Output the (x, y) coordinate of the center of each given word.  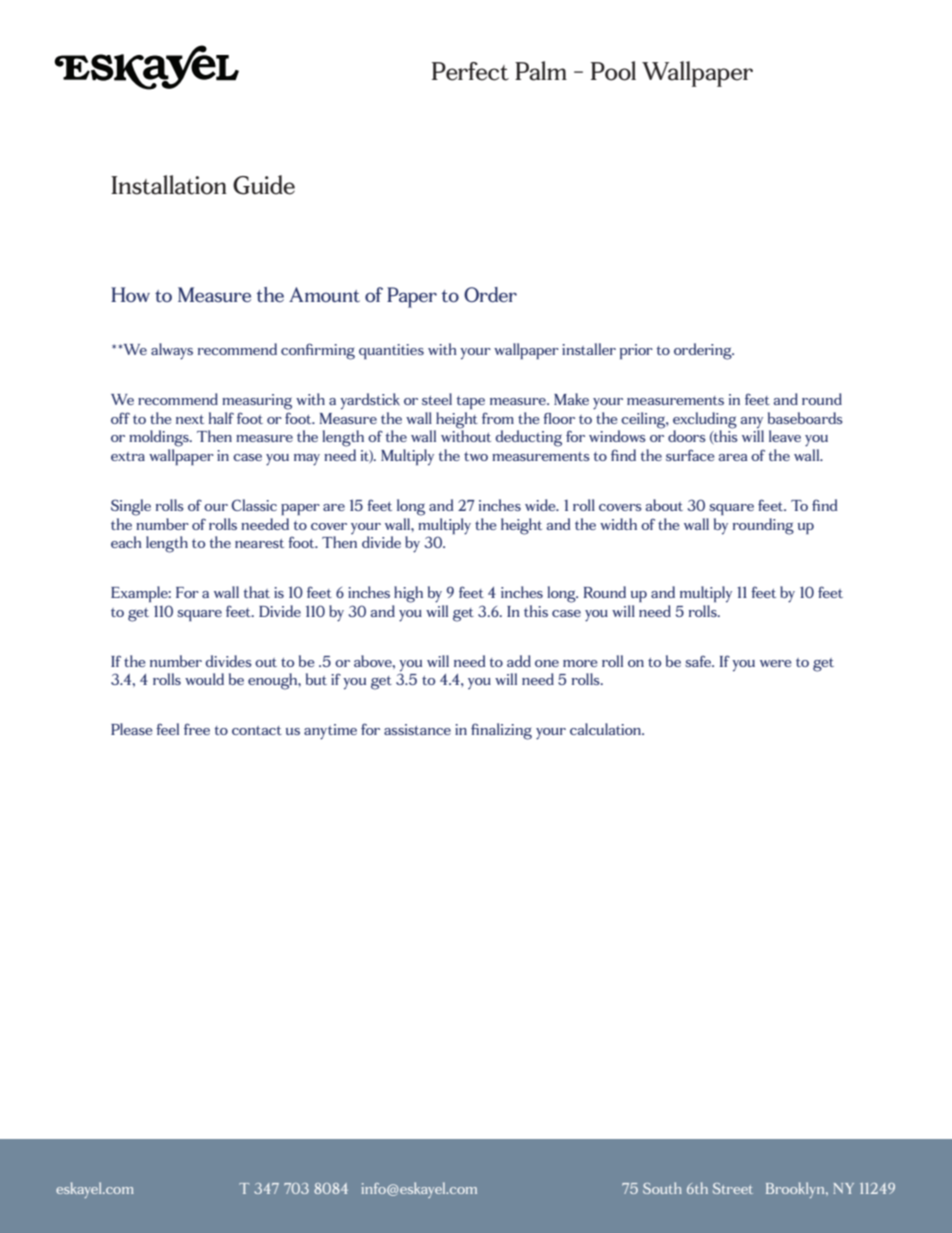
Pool (613, 71)
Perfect (470, 71)
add (519, 661)
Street (733, 1188)
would (204, 679)
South (662, 1188)
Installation (169, 185)
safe (699, 661)
